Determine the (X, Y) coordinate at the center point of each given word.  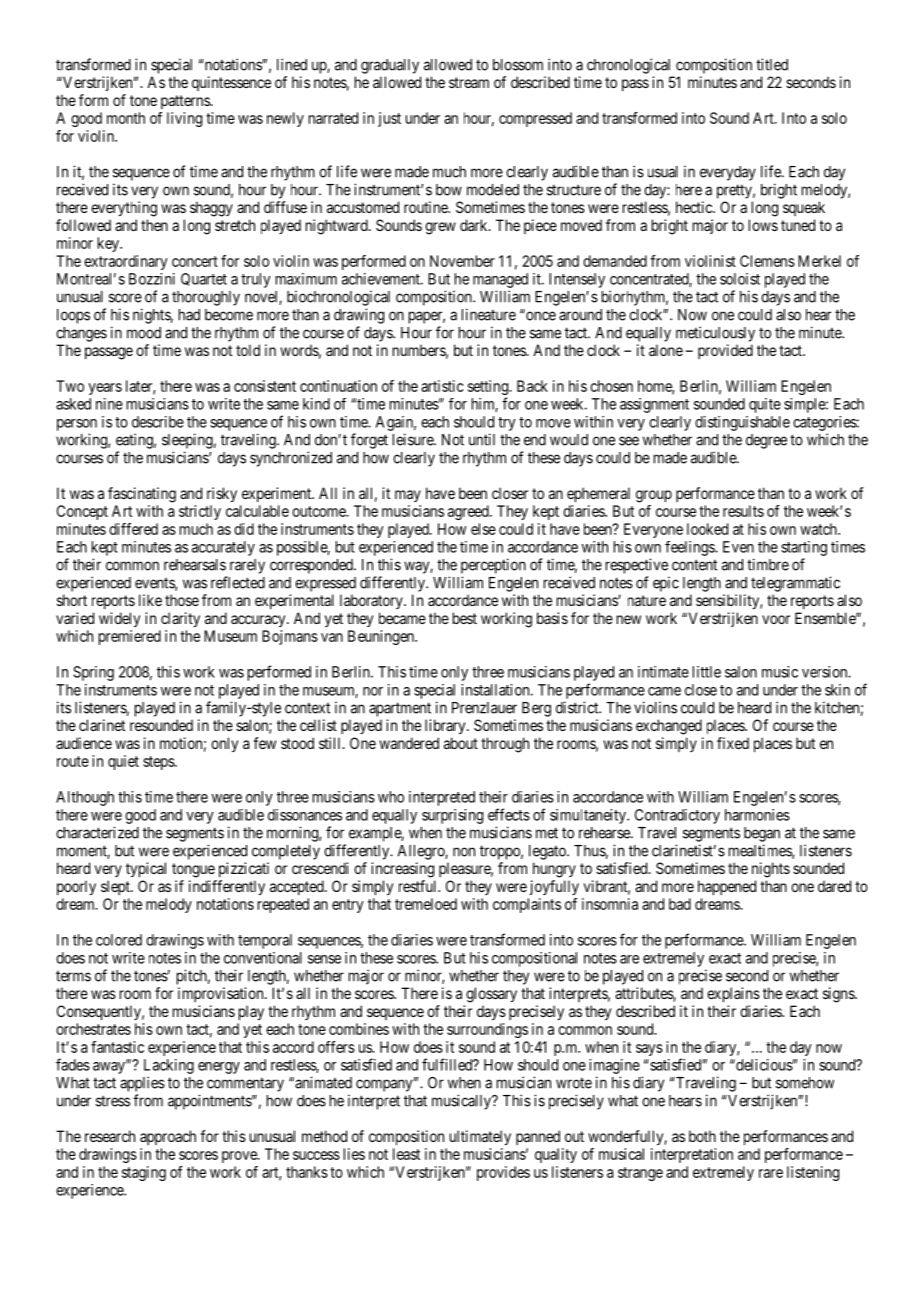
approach (168, 1137)
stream (469, 82)
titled (772, 64)
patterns (186, 102)
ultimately (480, 1137)
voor (776, 619)
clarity (180, 619)
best (465, 618)
